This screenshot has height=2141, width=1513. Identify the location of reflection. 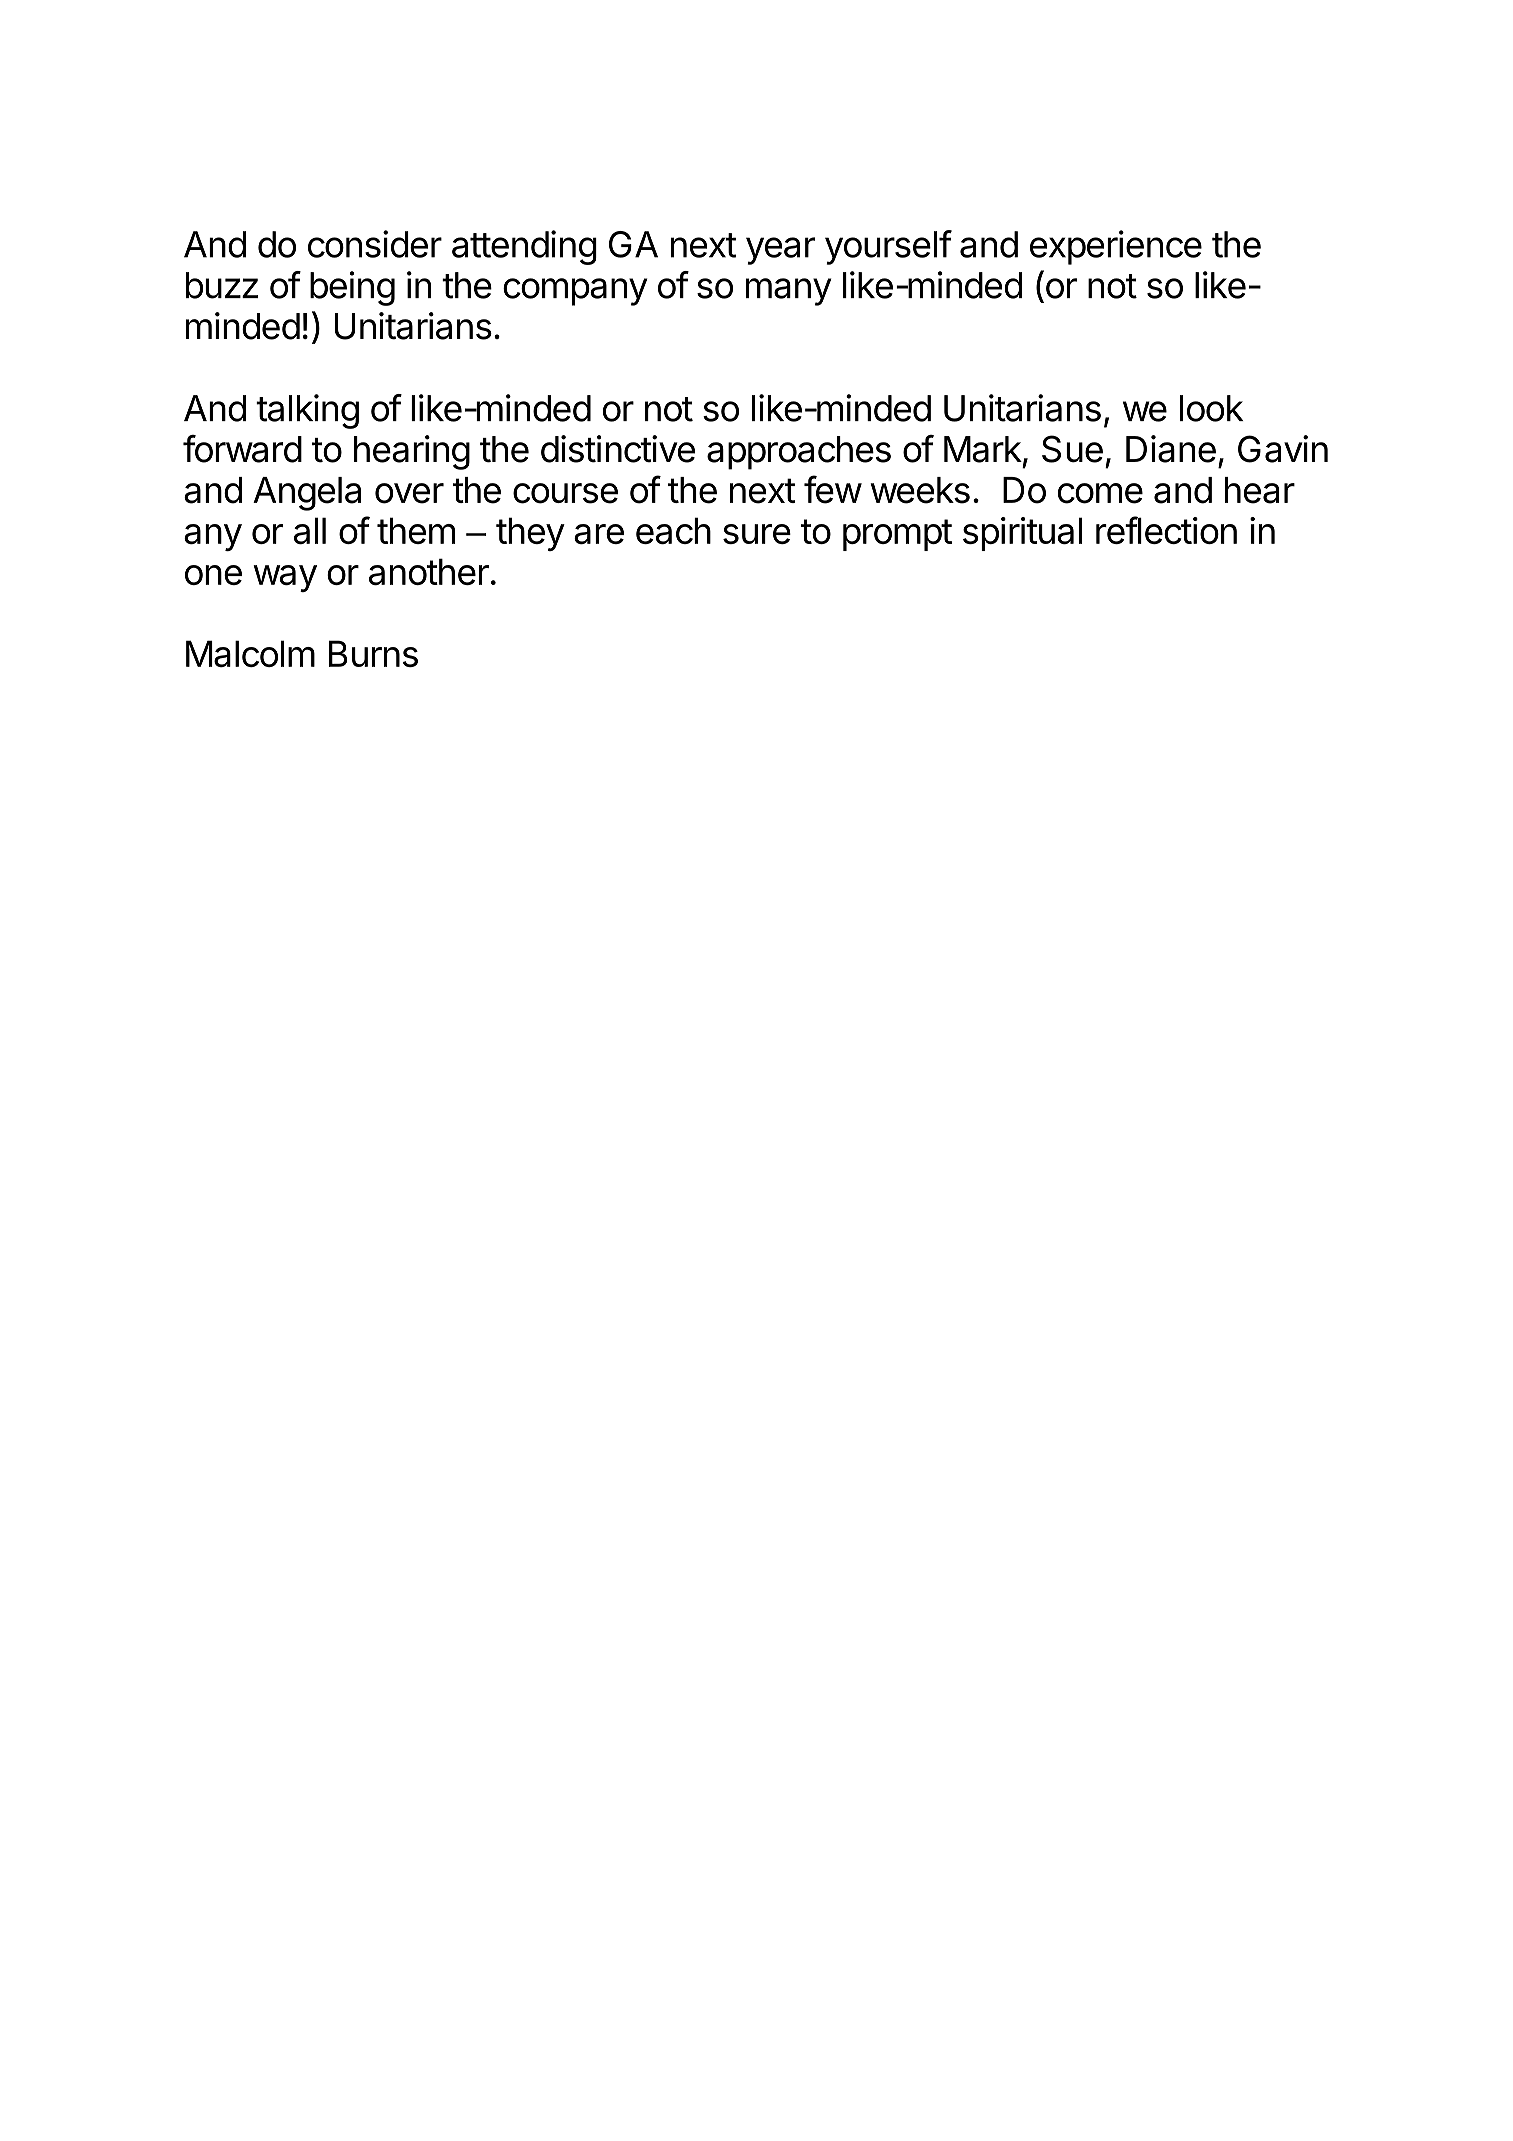
(1166, 530).
